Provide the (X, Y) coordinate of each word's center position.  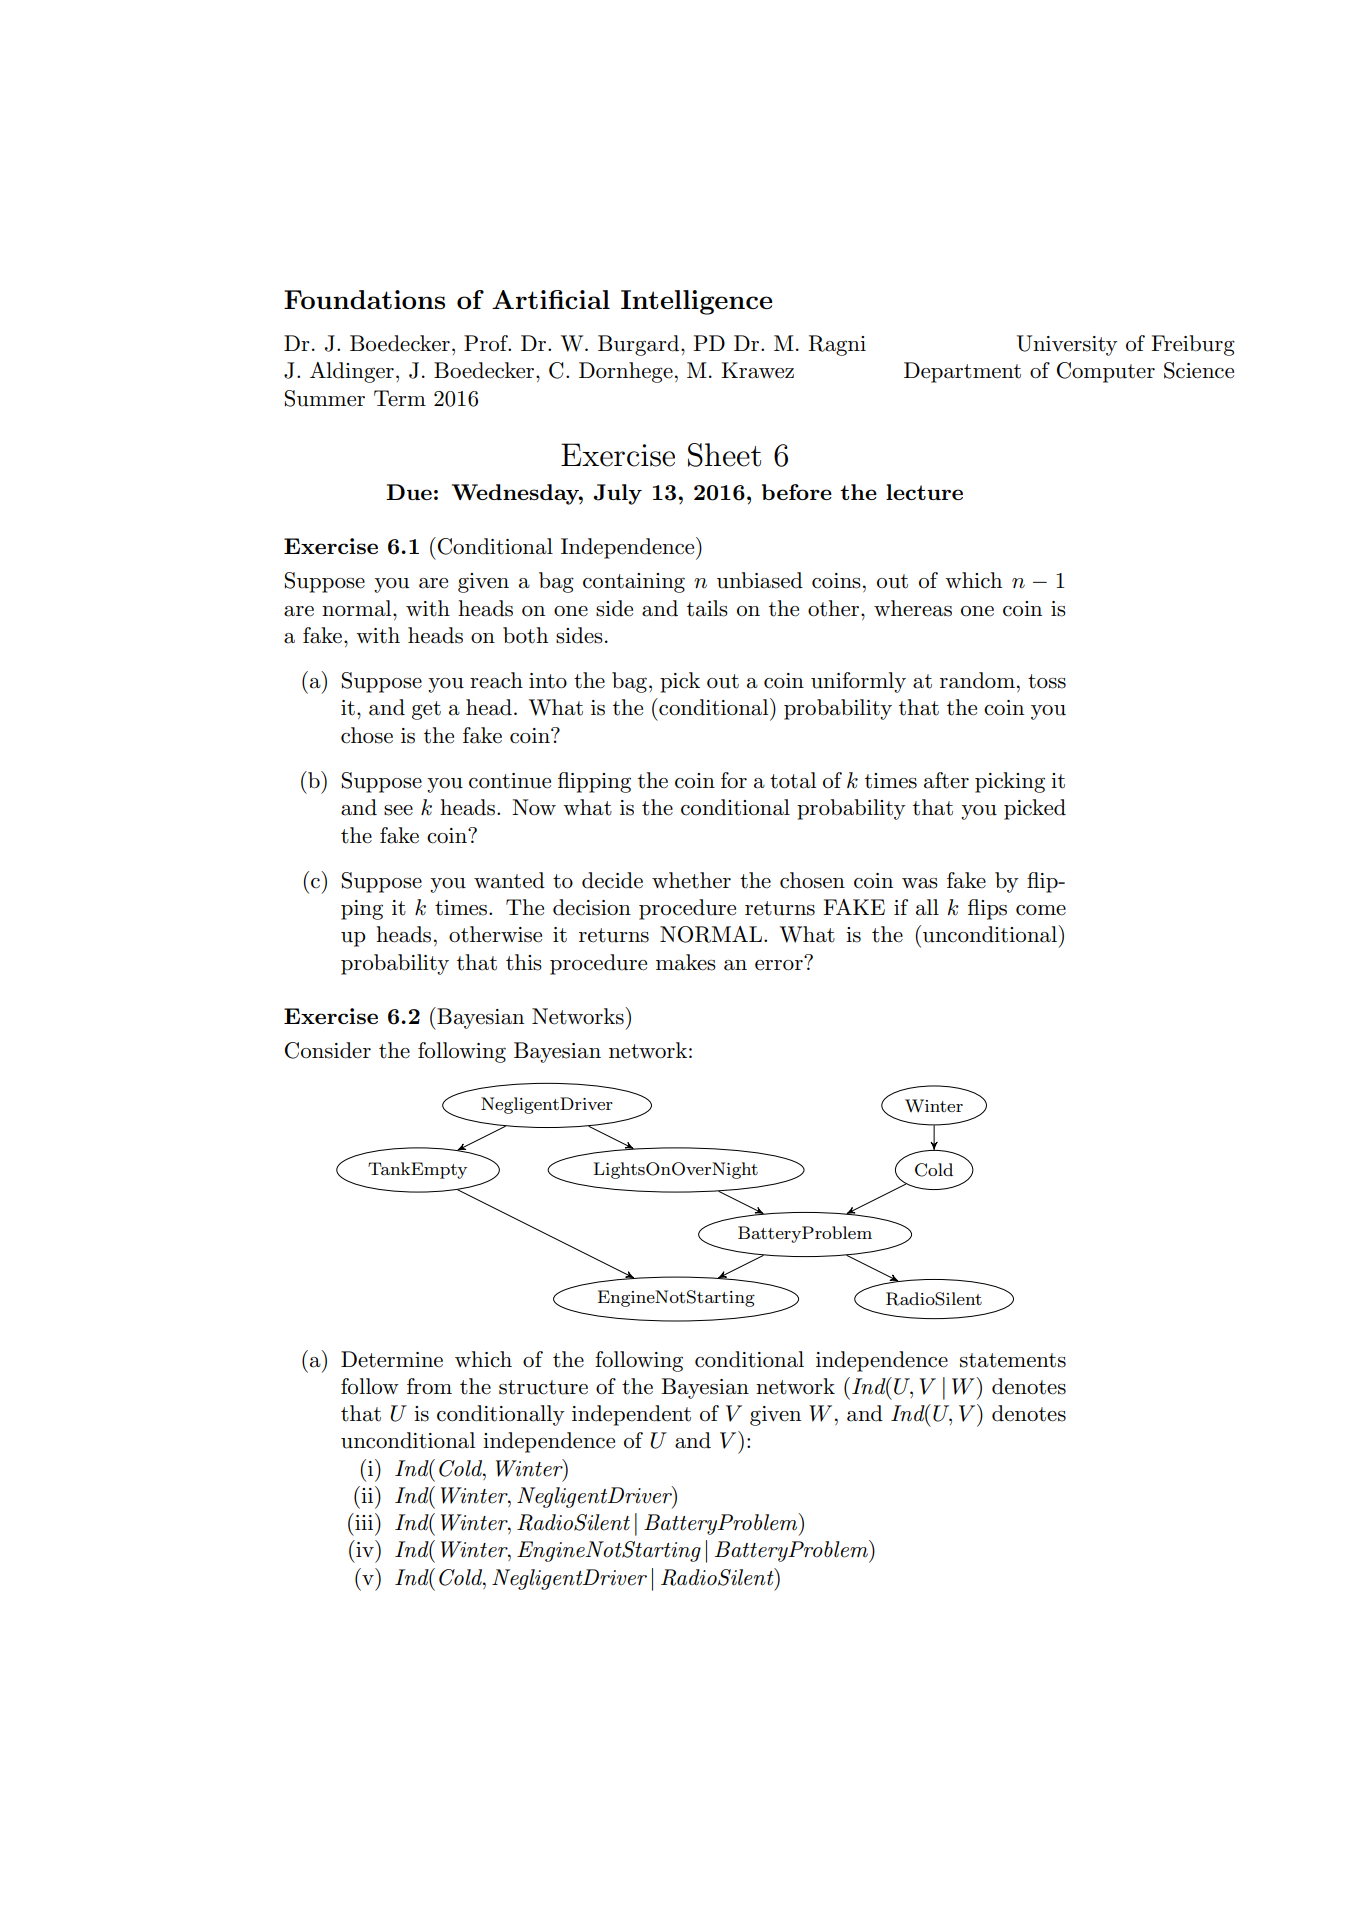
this (524, 962)
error (780, 964)
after (946, 780)
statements (1013, 1360)
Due (409, 492)
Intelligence (696, 302)
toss (1047, 681)
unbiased (760, 580)
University (1067, 345)
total (793, 780)
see (398, 810)
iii (364, 1521)
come (1041, 910)
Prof (487, 343)
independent (631, 1415)
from (429, 1386)
